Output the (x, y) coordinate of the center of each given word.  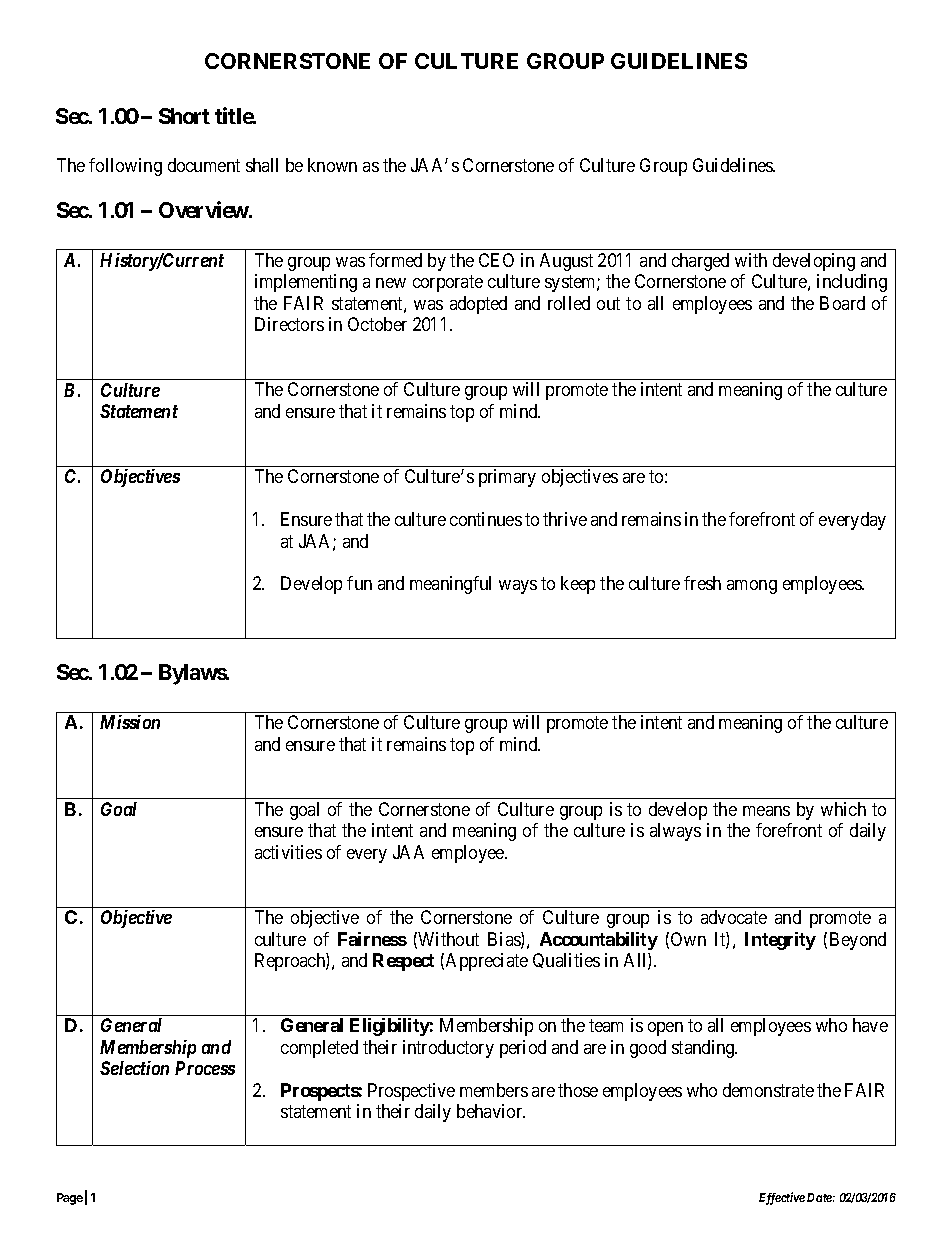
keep (578, 585)
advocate (734, 917)
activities (288, 852)
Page (70, 1199)
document (204, 165)
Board (842, 303)
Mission (130, 722)
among (752, 587)
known (332, 165)
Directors (289, 324)
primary (507, 478)
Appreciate (487, 962)
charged (700, 262)
